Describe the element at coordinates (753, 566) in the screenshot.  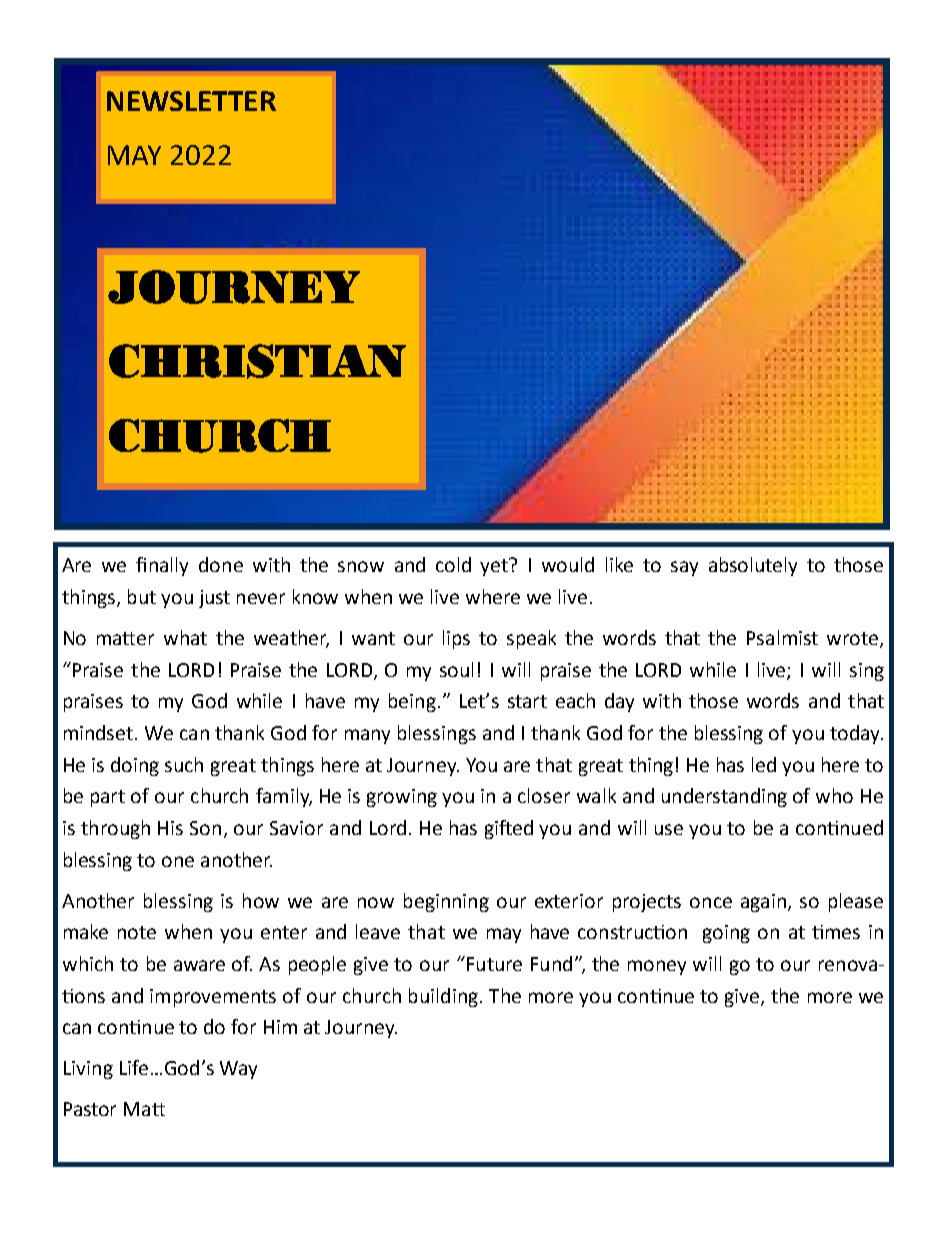
I see `absolutely` at that location.
